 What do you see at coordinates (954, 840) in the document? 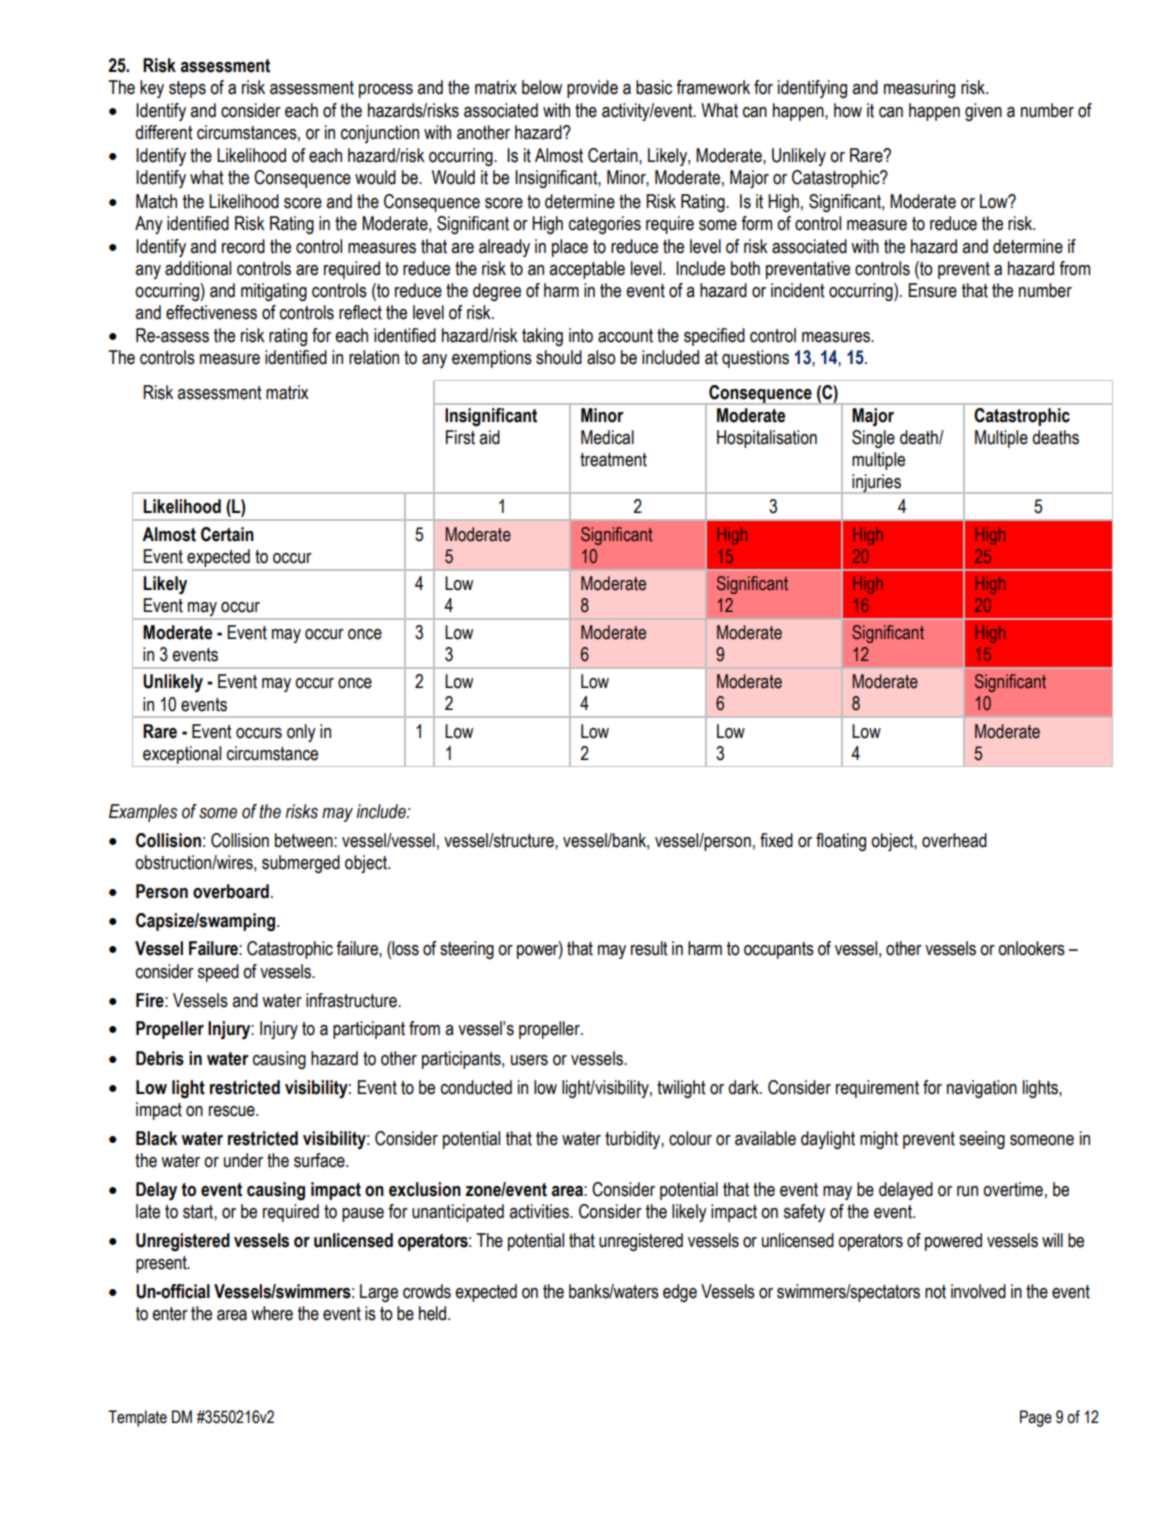
I see `overhead` at bounding box center [954, 840].
